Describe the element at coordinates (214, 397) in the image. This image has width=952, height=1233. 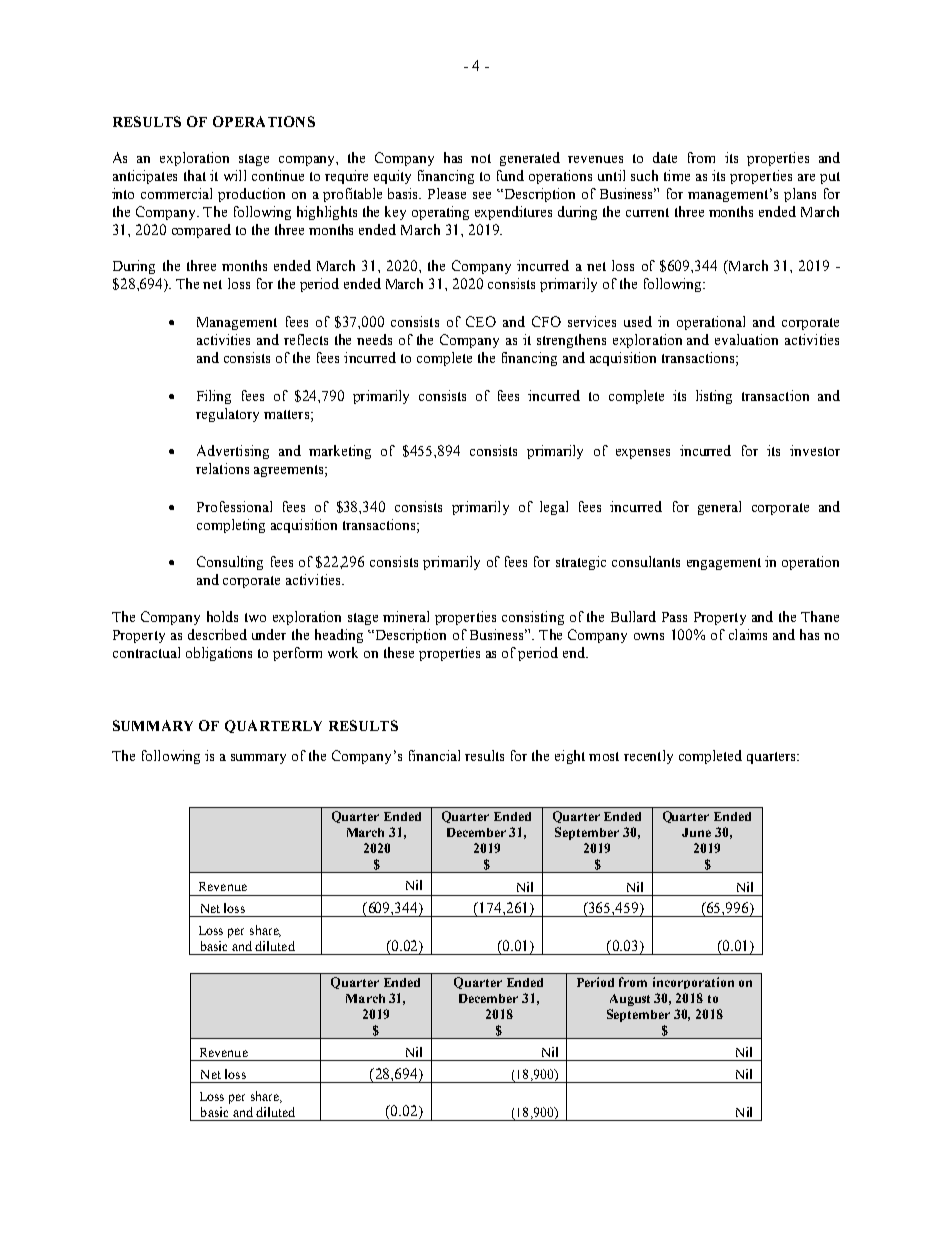
I see `Filing` at that location.
